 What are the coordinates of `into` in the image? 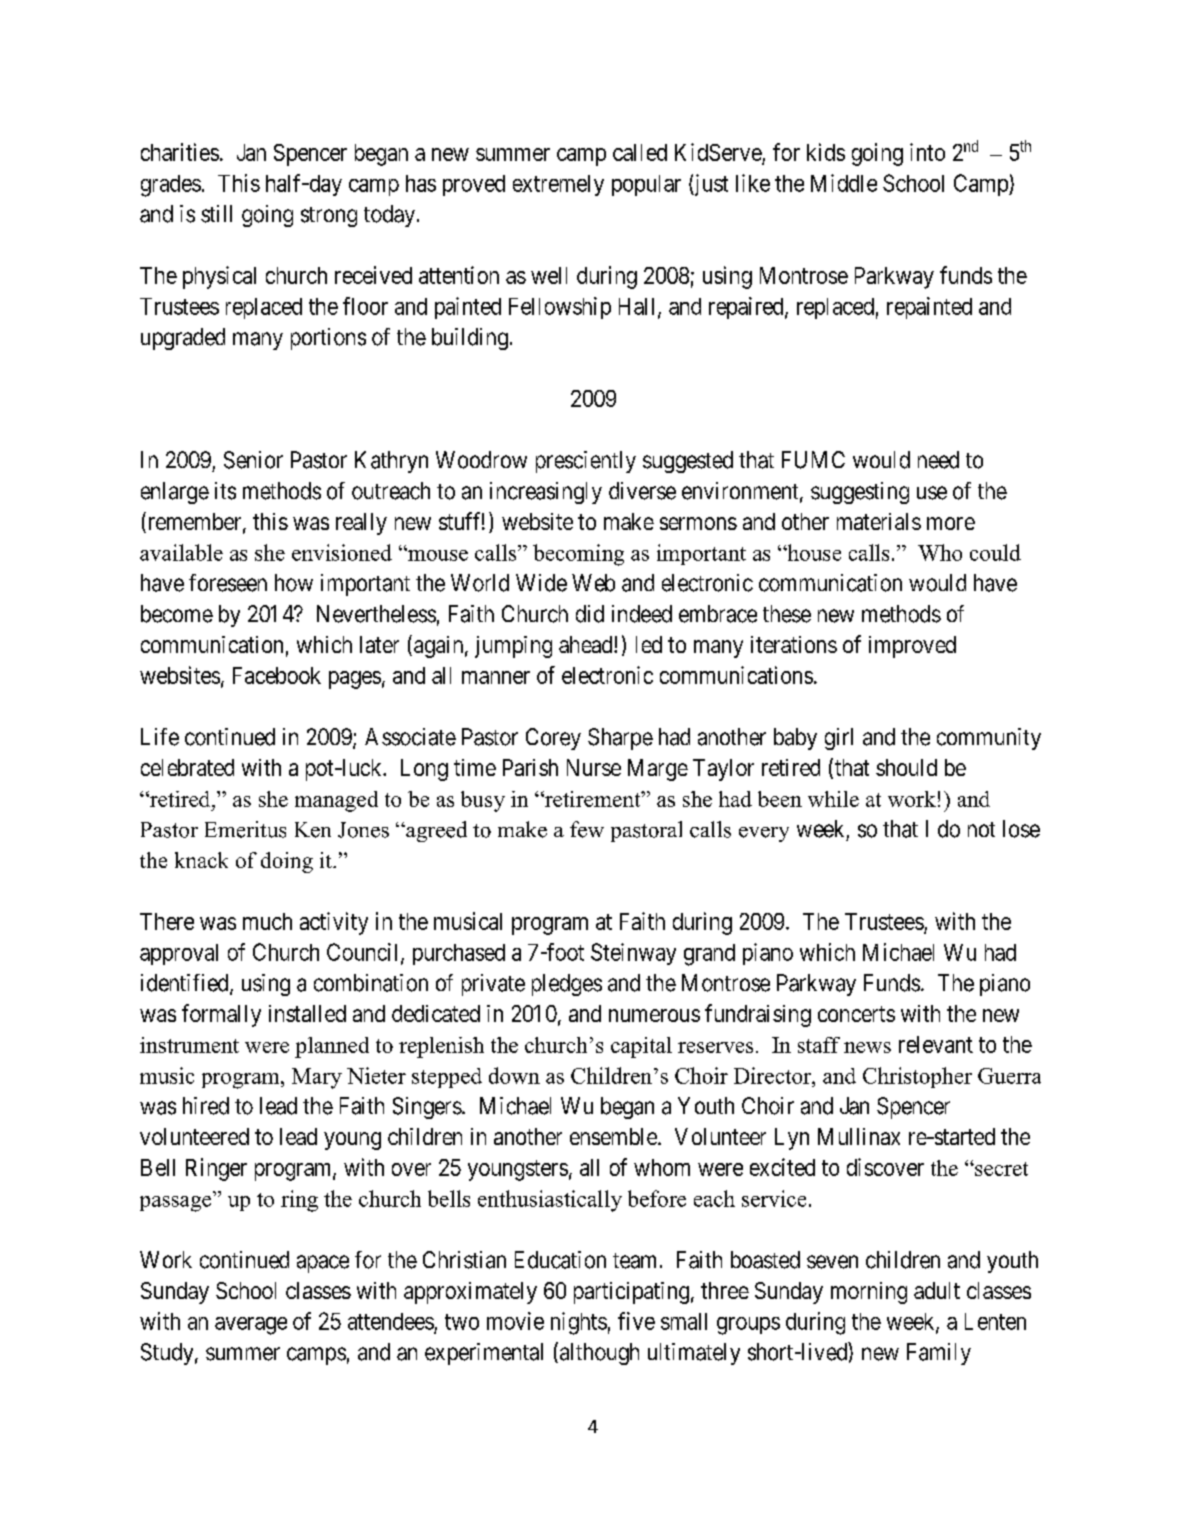 It's located at (927, 152).
